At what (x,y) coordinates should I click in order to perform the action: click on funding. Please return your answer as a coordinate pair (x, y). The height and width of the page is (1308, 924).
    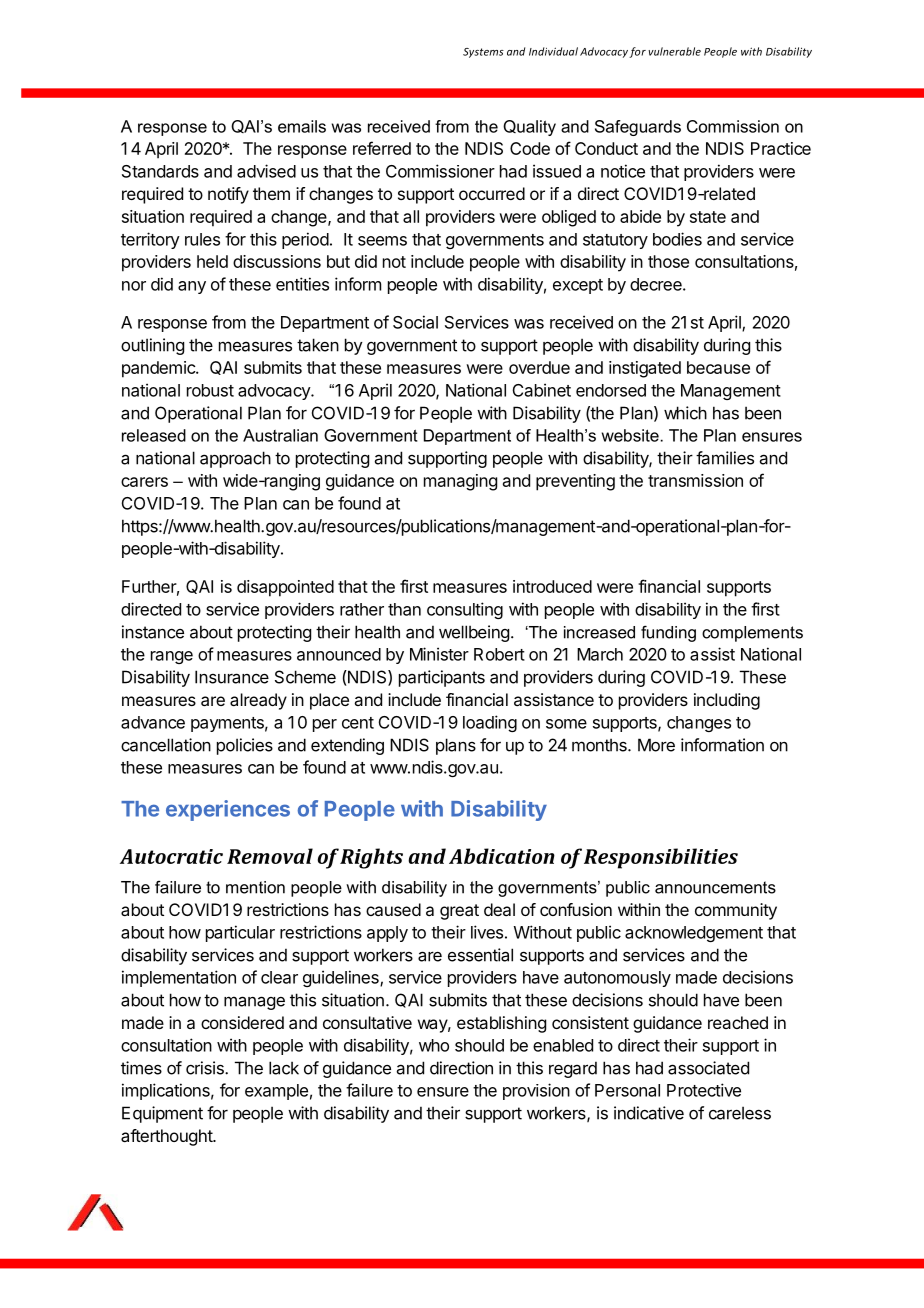
    Looking at the image, I should click on (668, 633).
